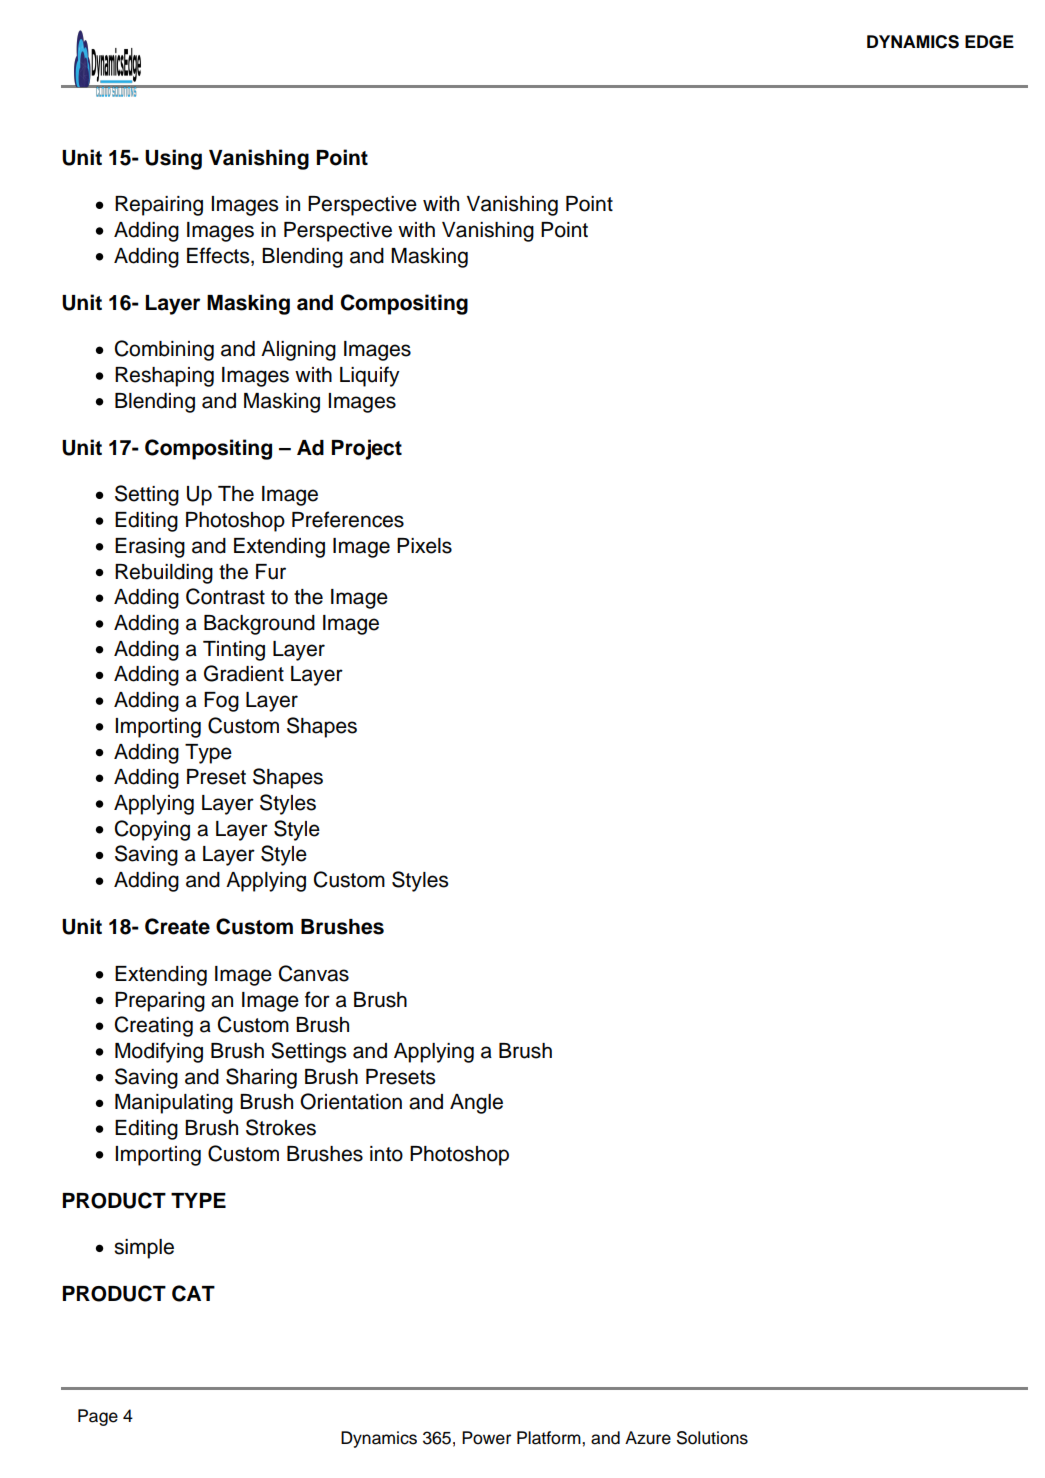  Describe the element at coordinates (98, 1417) in the page. I see `Page` at that location.
